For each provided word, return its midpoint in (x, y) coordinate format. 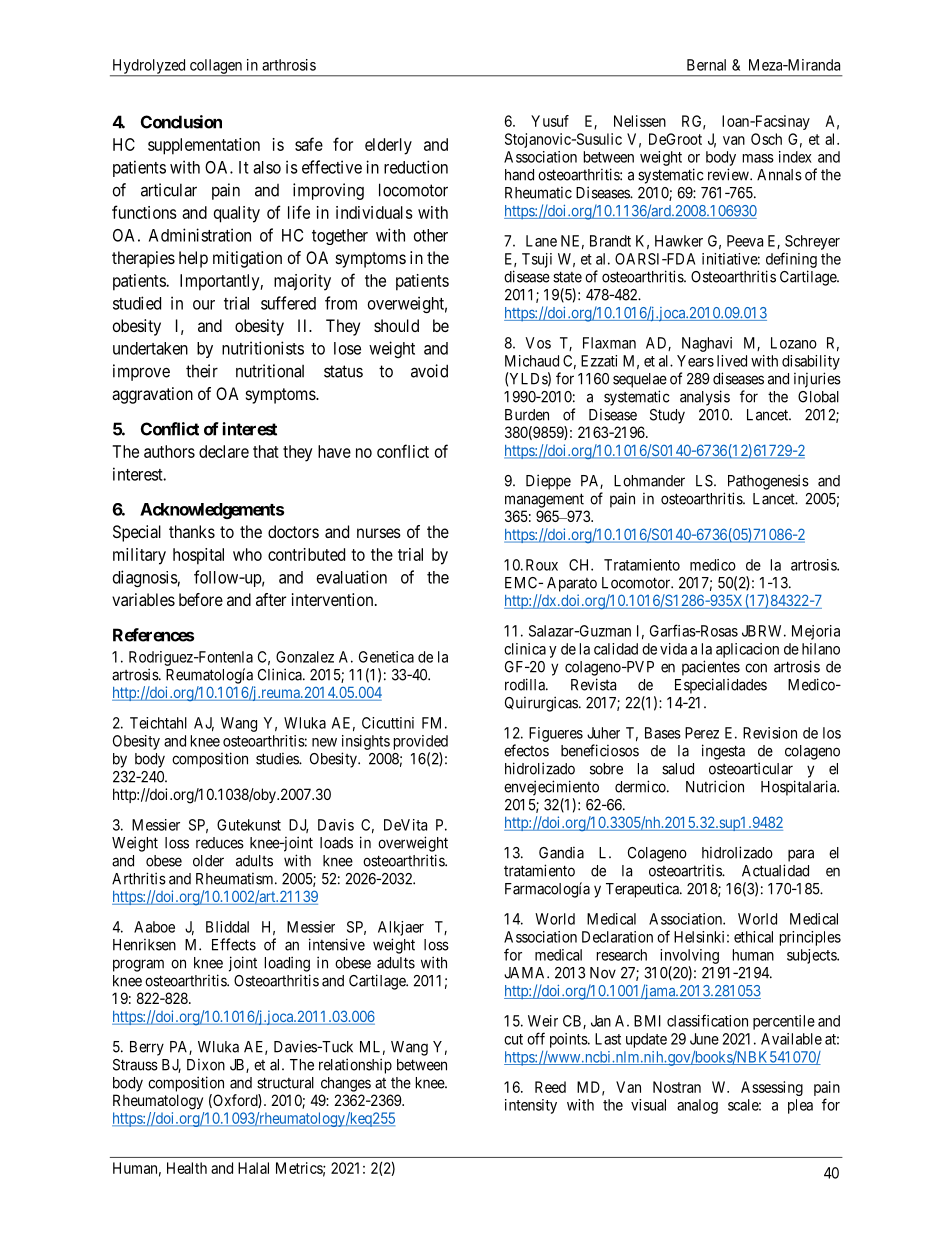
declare (224, 451)
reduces (220, 843)
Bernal (706, 65)
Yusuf (550, 121)
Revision (770, 733)
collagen (215, 67)
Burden (527, 415)
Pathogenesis (768, 482)
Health (187, 1168)
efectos (526, 750)
